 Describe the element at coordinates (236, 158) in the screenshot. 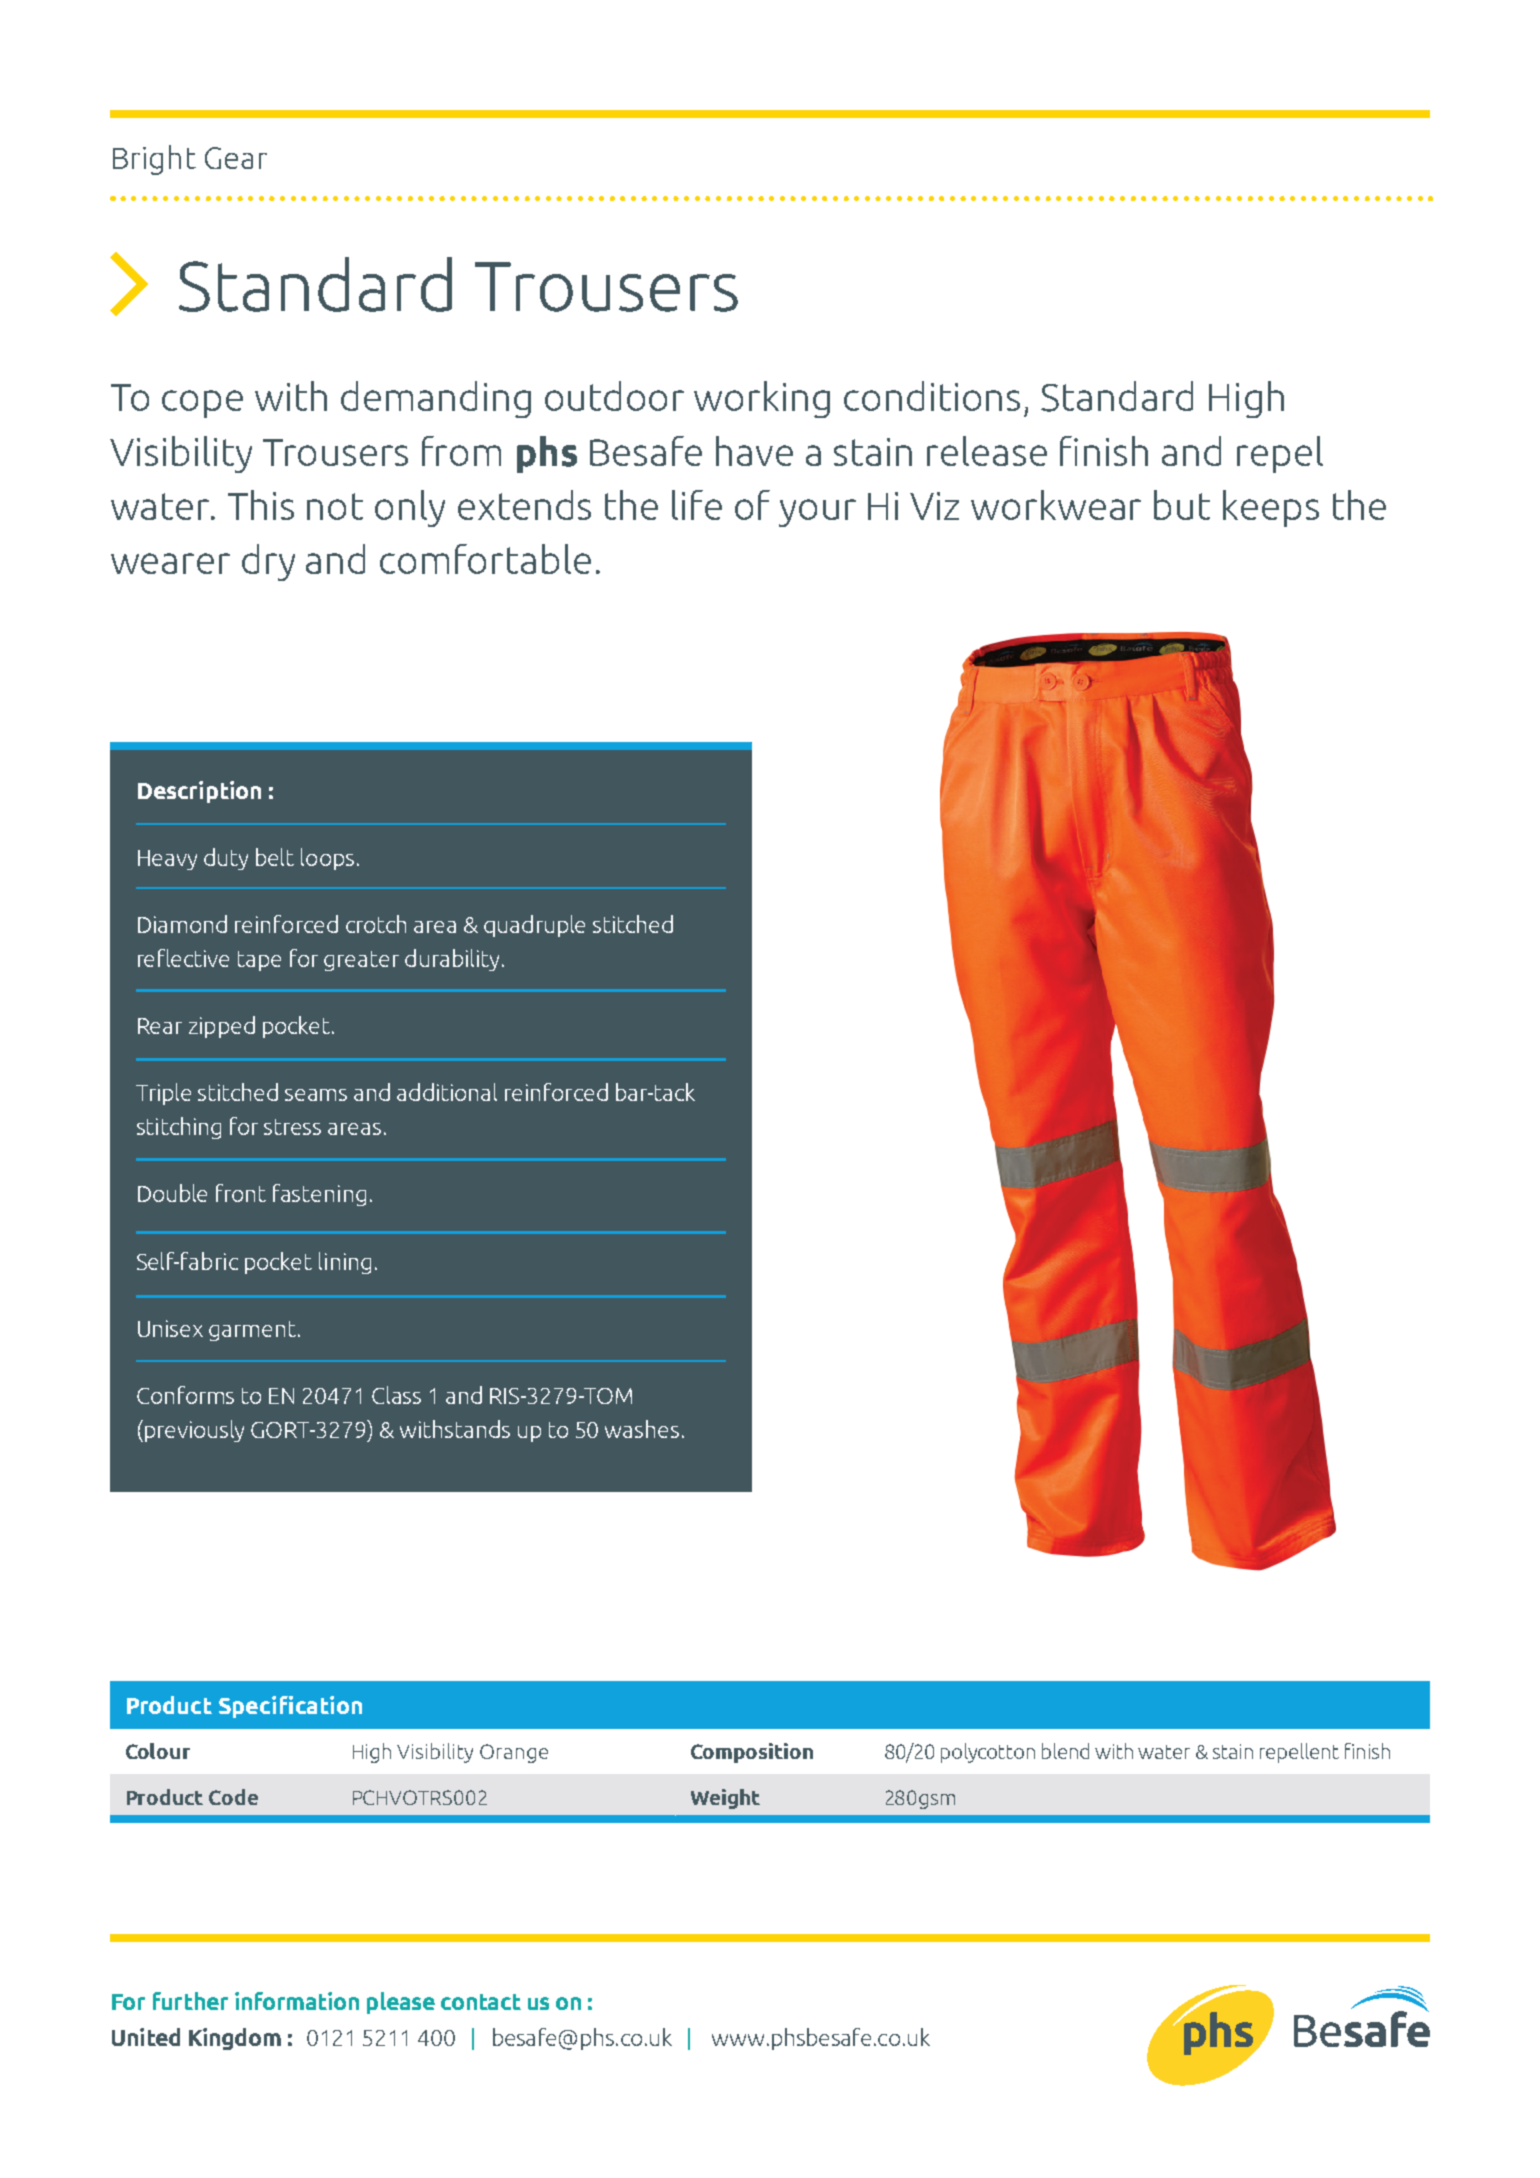

I see `Gear` at that location.
